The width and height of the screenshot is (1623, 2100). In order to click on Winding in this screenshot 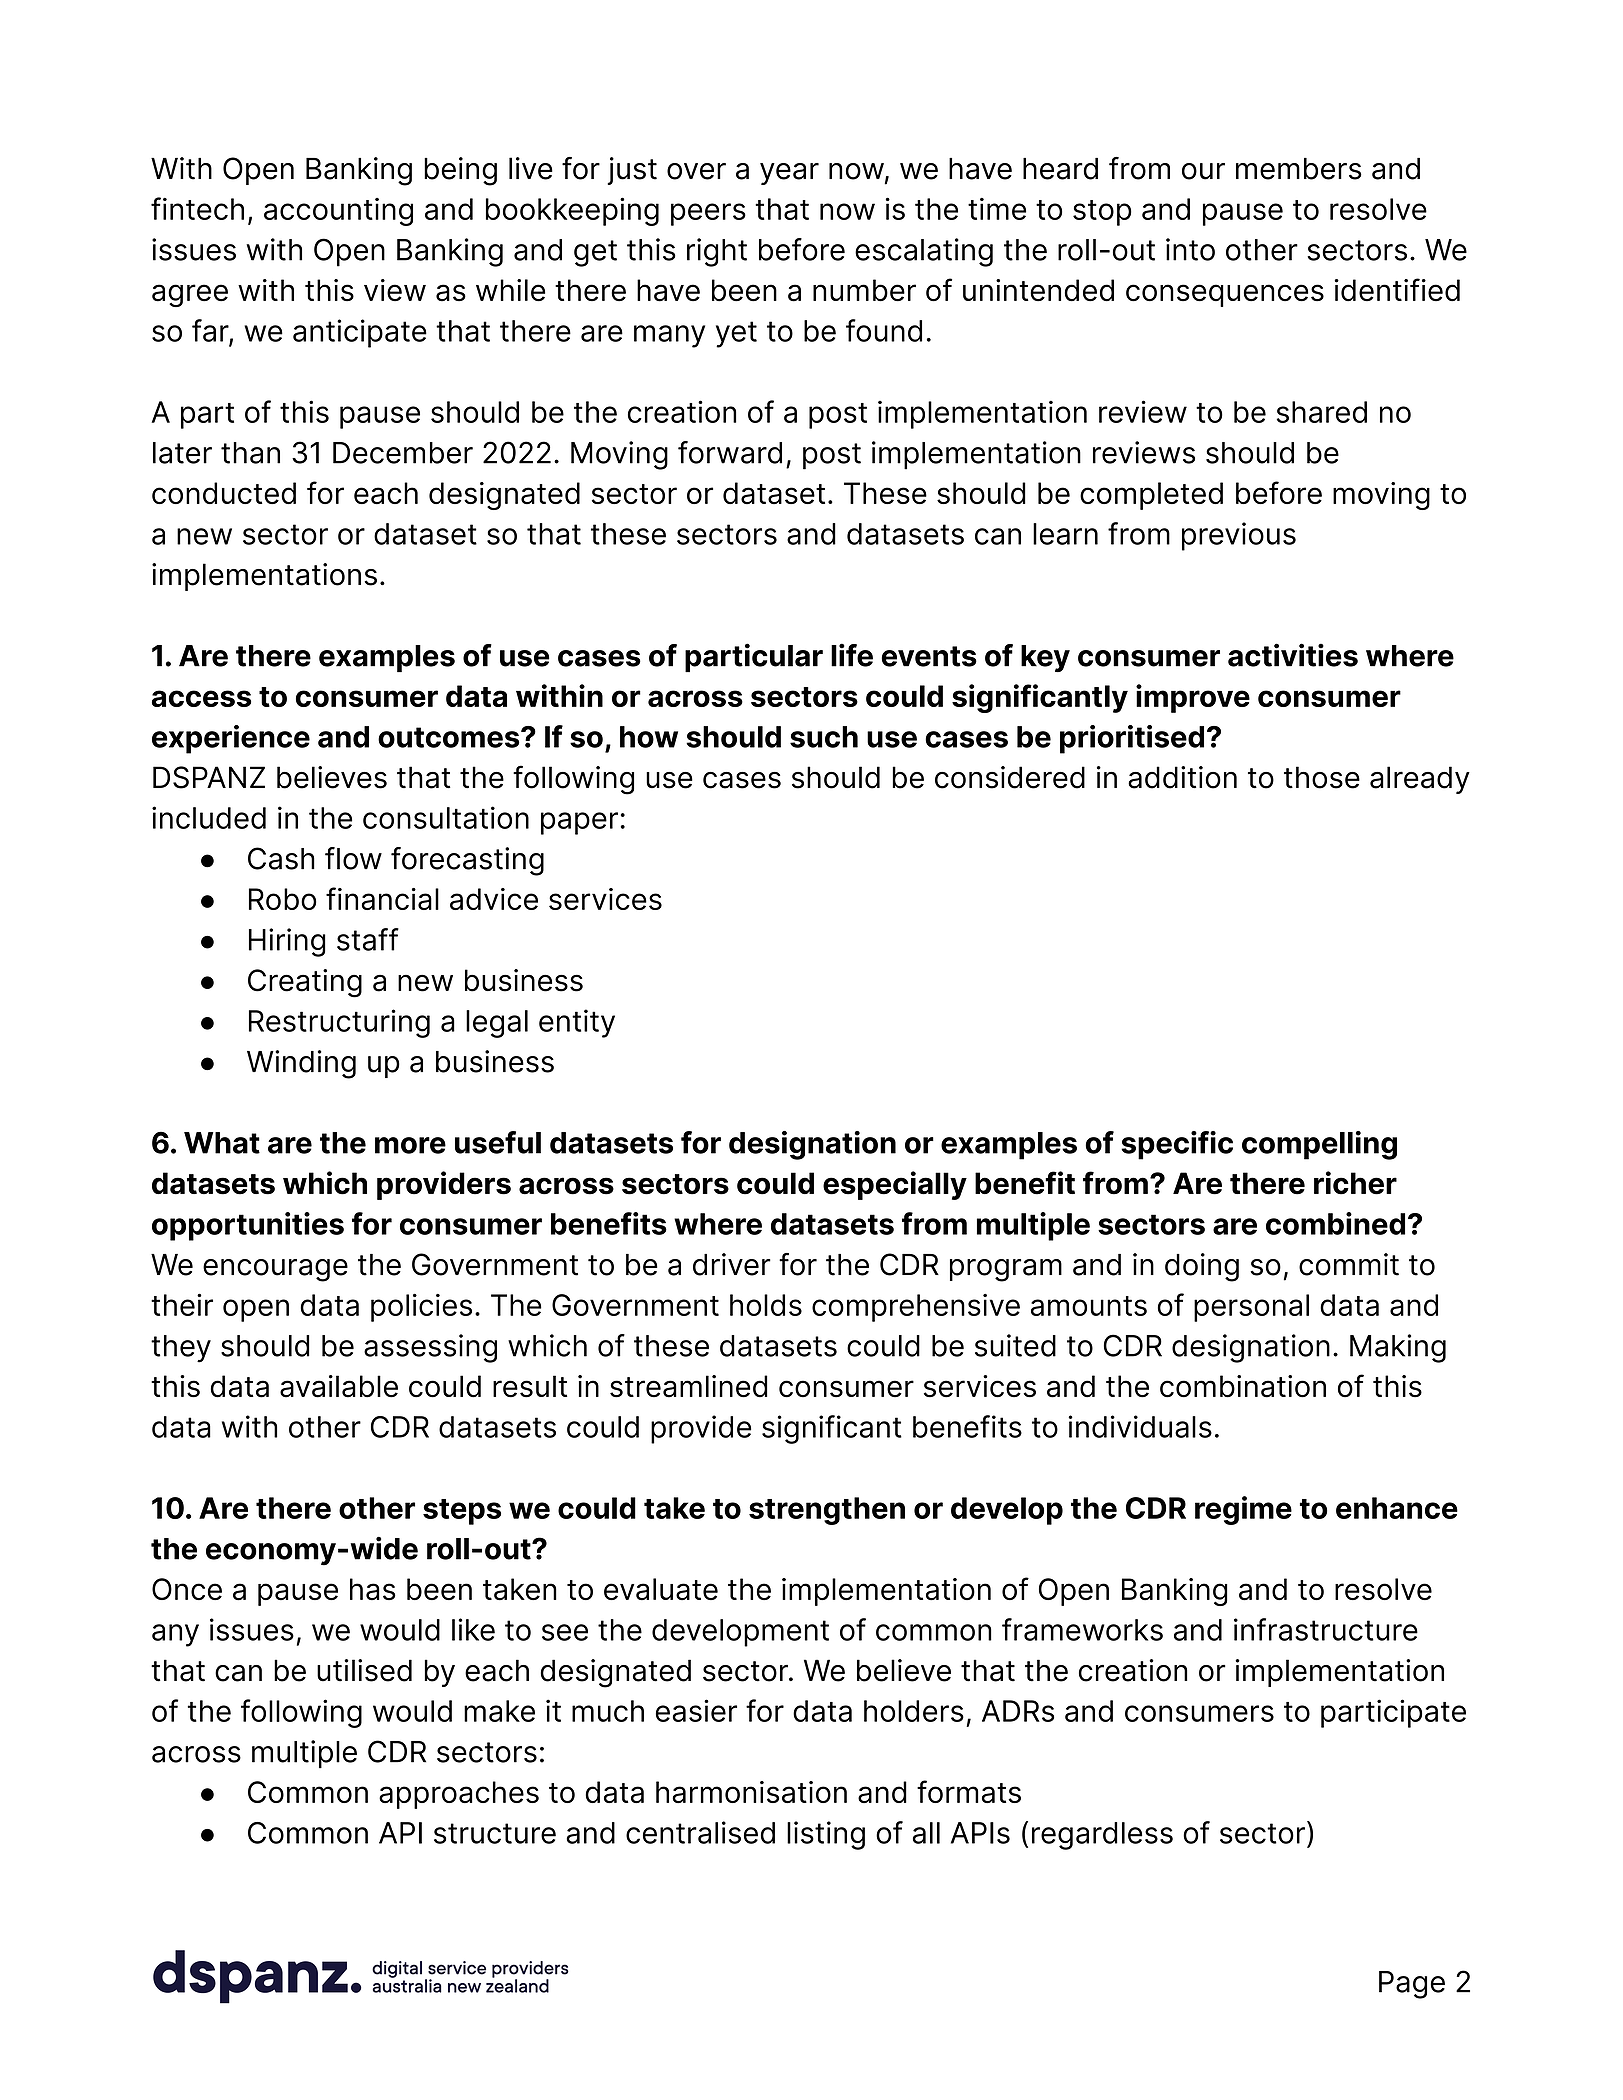, I will do `click(301, 1064)`.
